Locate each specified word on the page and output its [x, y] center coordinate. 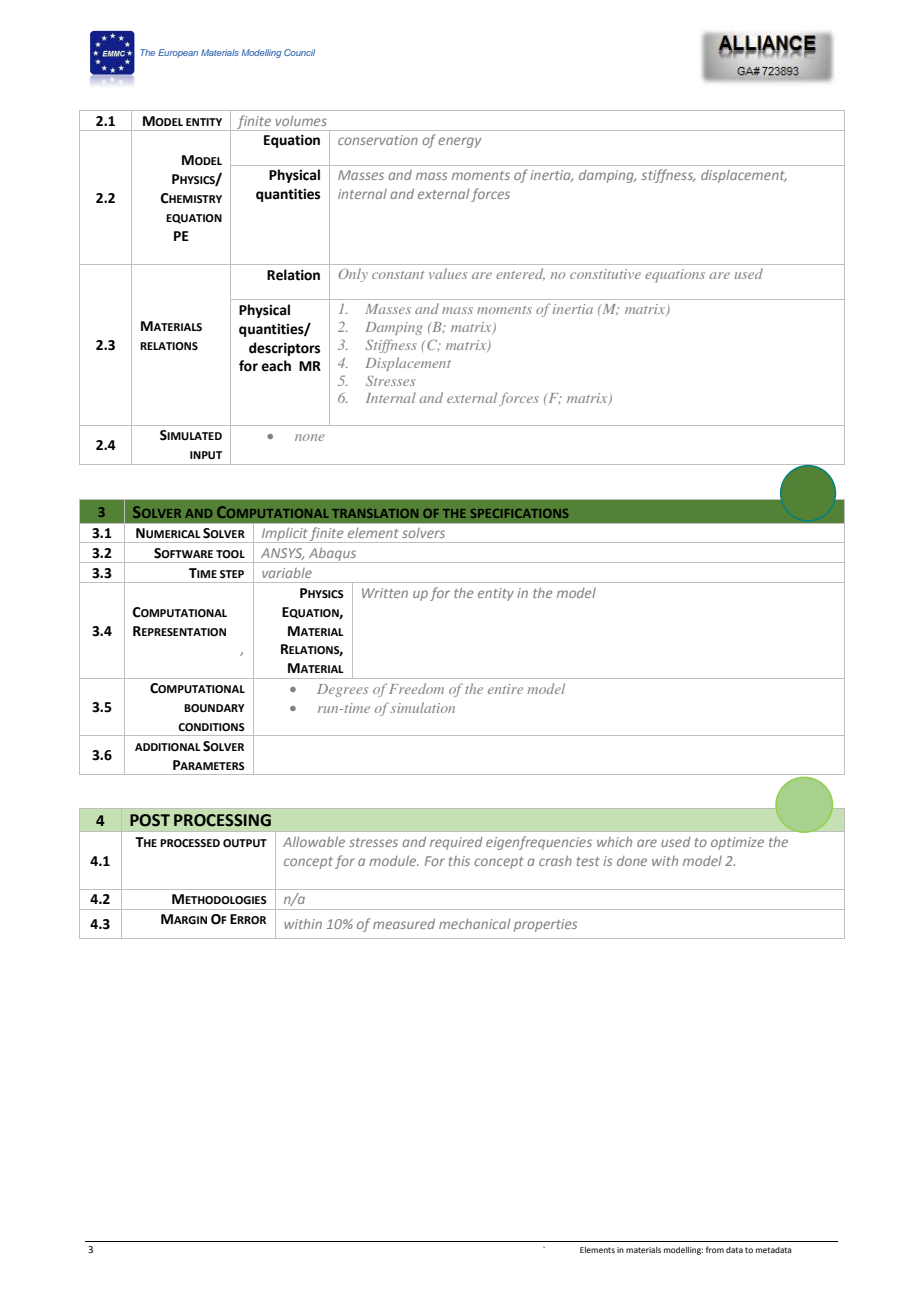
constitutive [605, 274]
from [715, 1249]
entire [505, 689]
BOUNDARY [214, 708]
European [178, 53]
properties [545, 925]
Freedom [416, 688]
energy [459, 142]
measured [404, 923]
